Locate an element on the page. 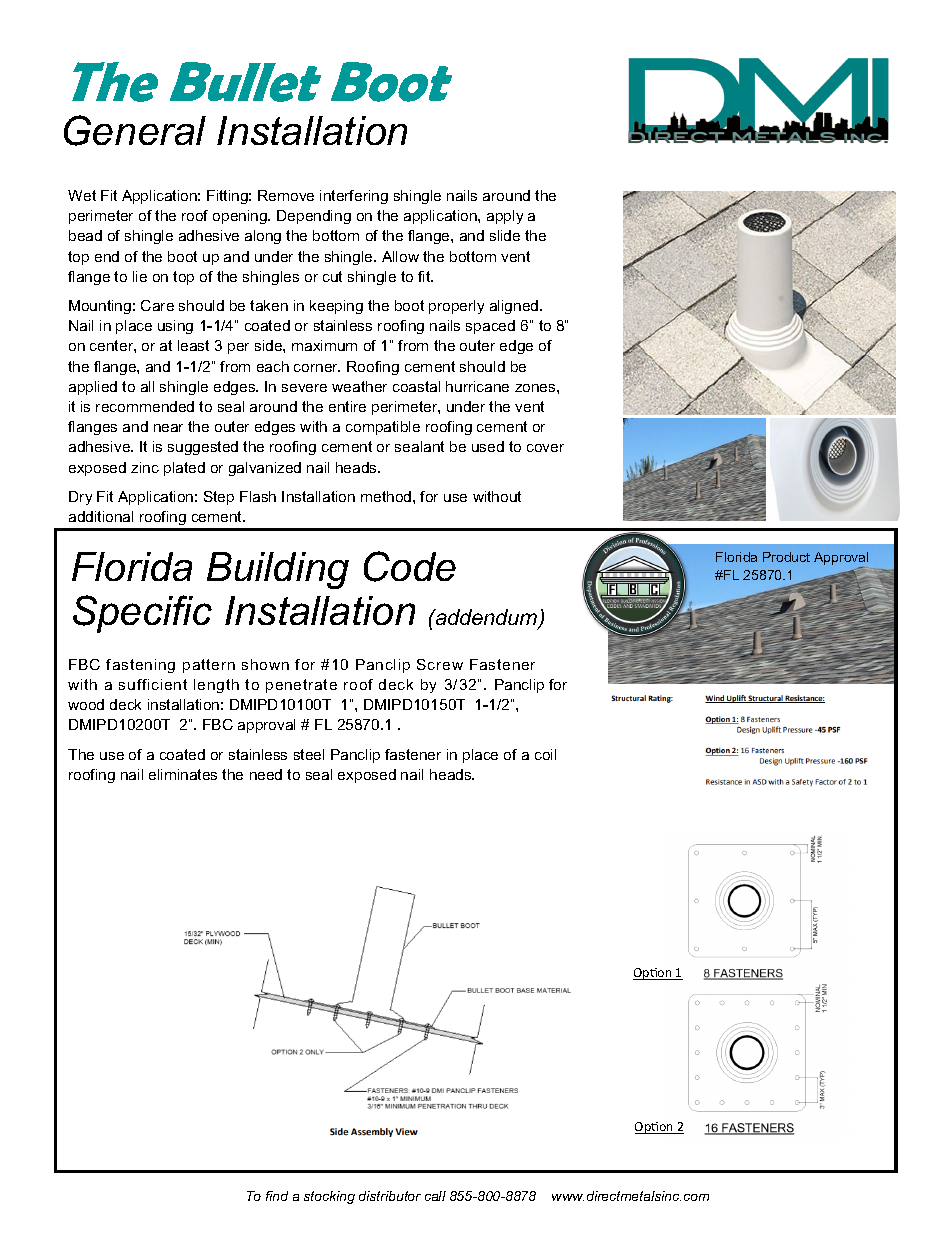  coil is located at coordinates (545, 754).
